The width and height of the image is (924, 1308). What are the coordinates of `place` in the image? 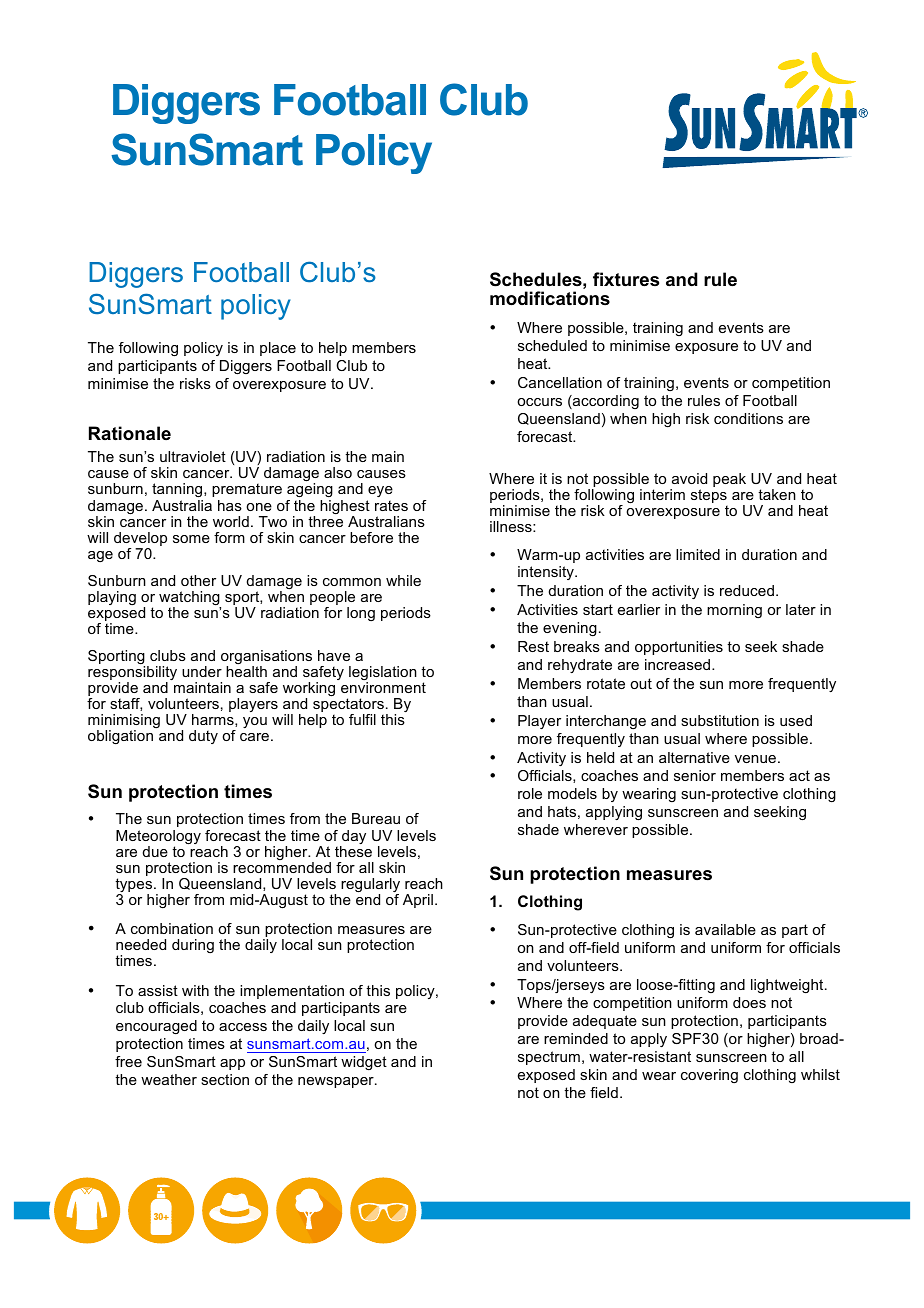 It's located at (278, 349).
